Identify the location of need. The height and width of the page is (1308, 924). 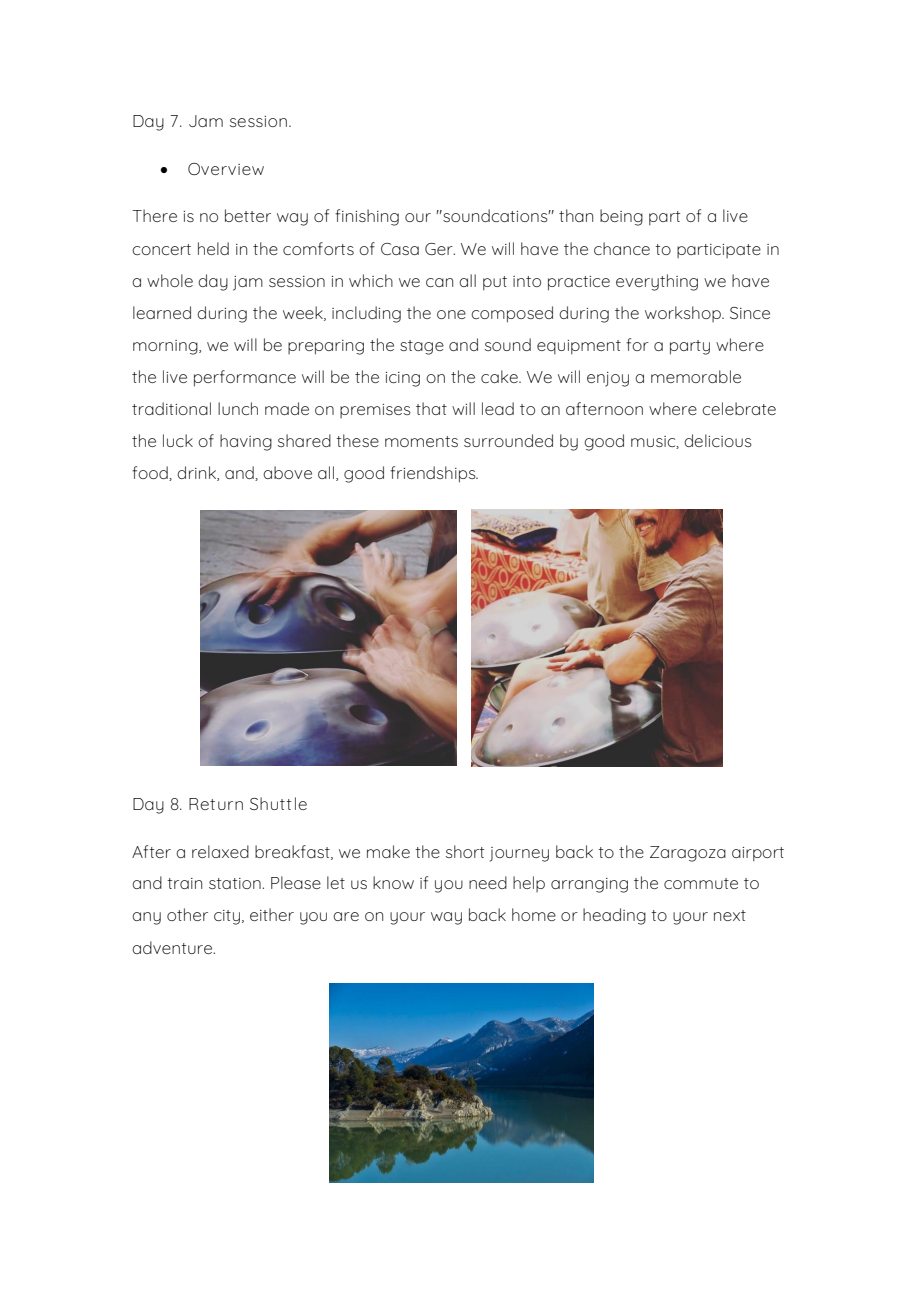
(488, 882).
